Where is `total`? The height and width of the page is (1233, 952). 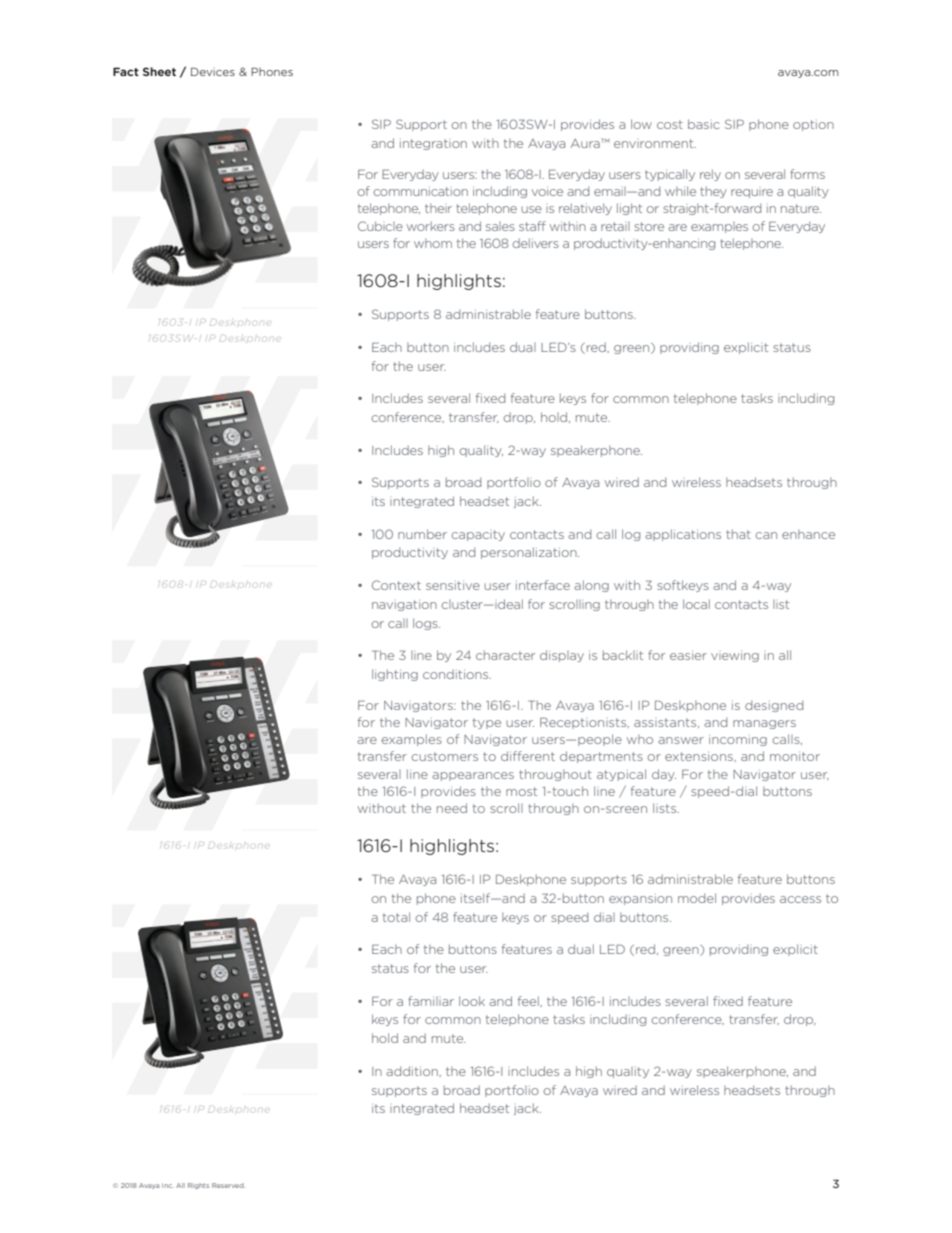 total is located at coordinates (396, 917).
